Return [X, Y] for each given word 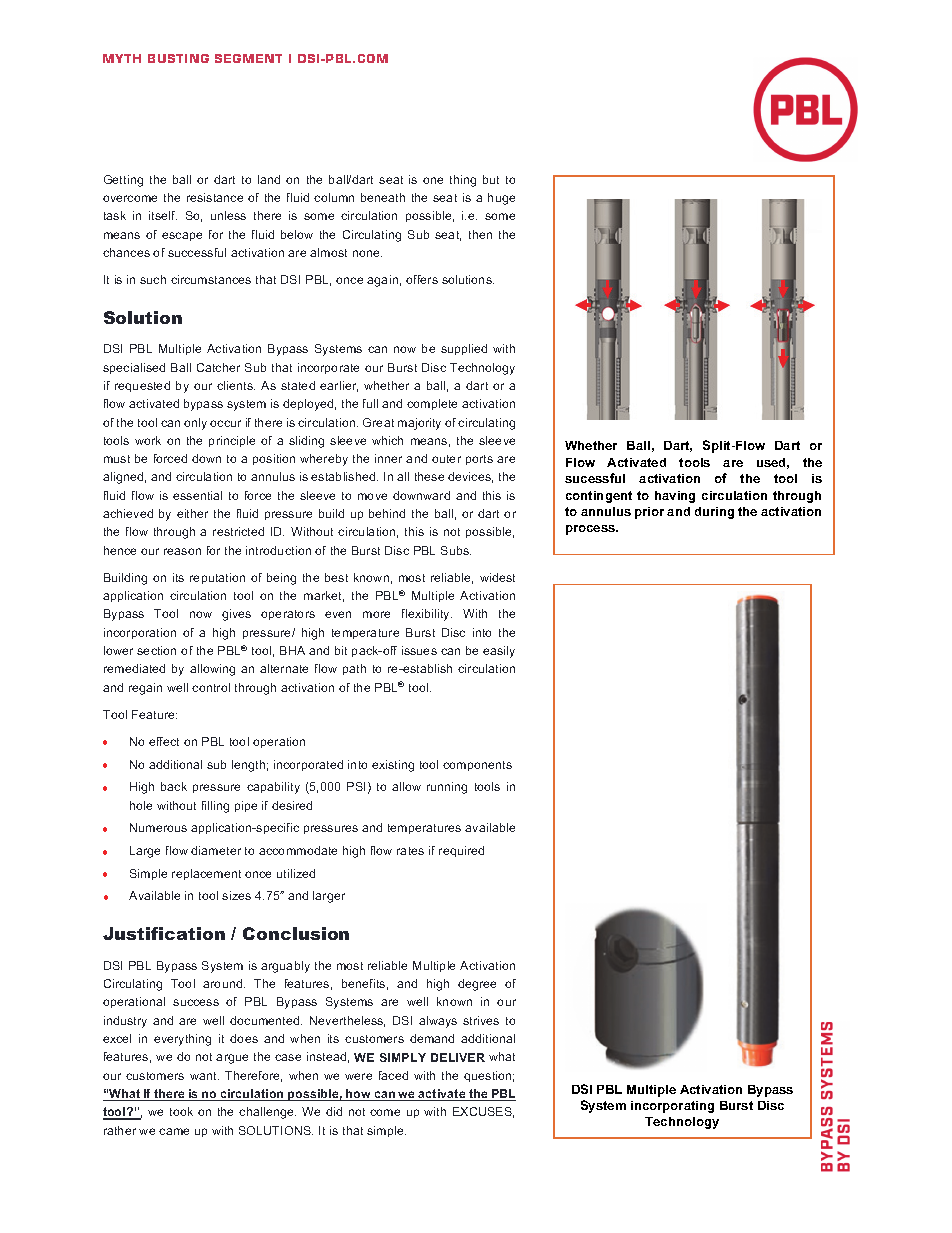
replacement [206, 874]
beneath [383, 197]
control [211, 687]
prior [649, 513]
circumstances [211, 279]
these [429, 476]
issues [419, 650]
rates [410, 851]
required [461, 851]
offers [422, 279]
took [181, 1111]
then [480, 234]
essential [197, 495]
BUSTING [178, 58]
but [491, 179]
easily [499, 652]
